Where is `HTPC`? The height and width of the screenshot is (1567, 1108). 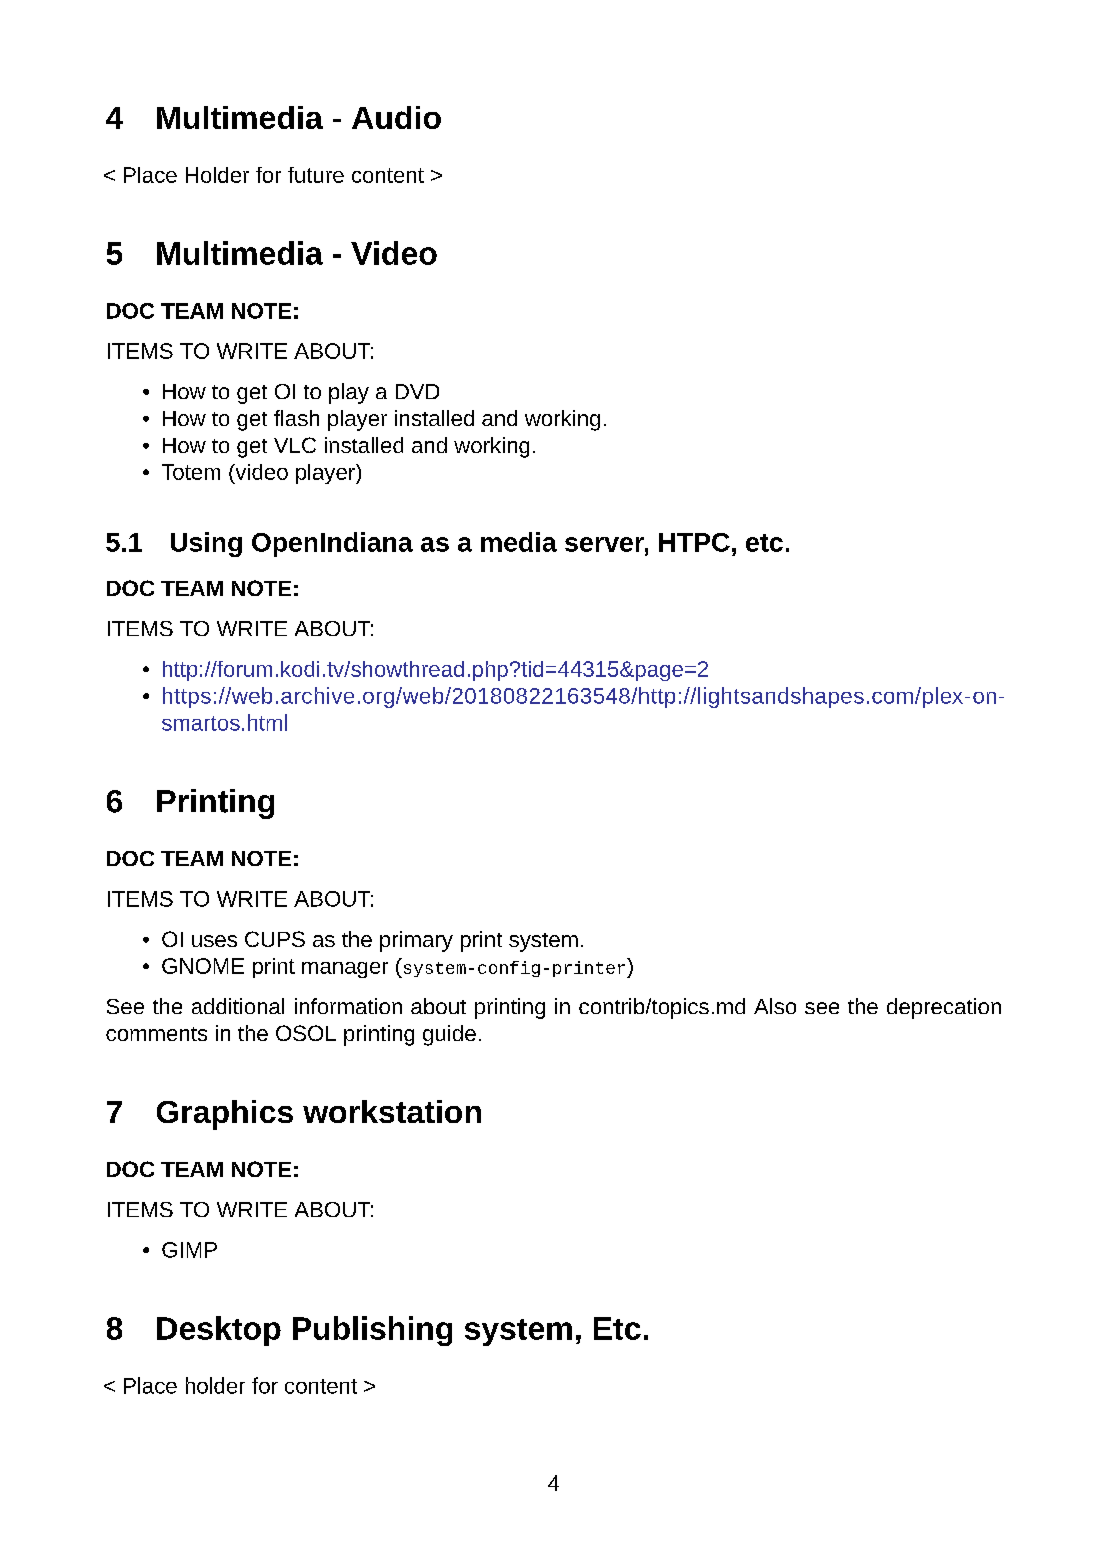
HTPC is located at coordinates (694, 542).
